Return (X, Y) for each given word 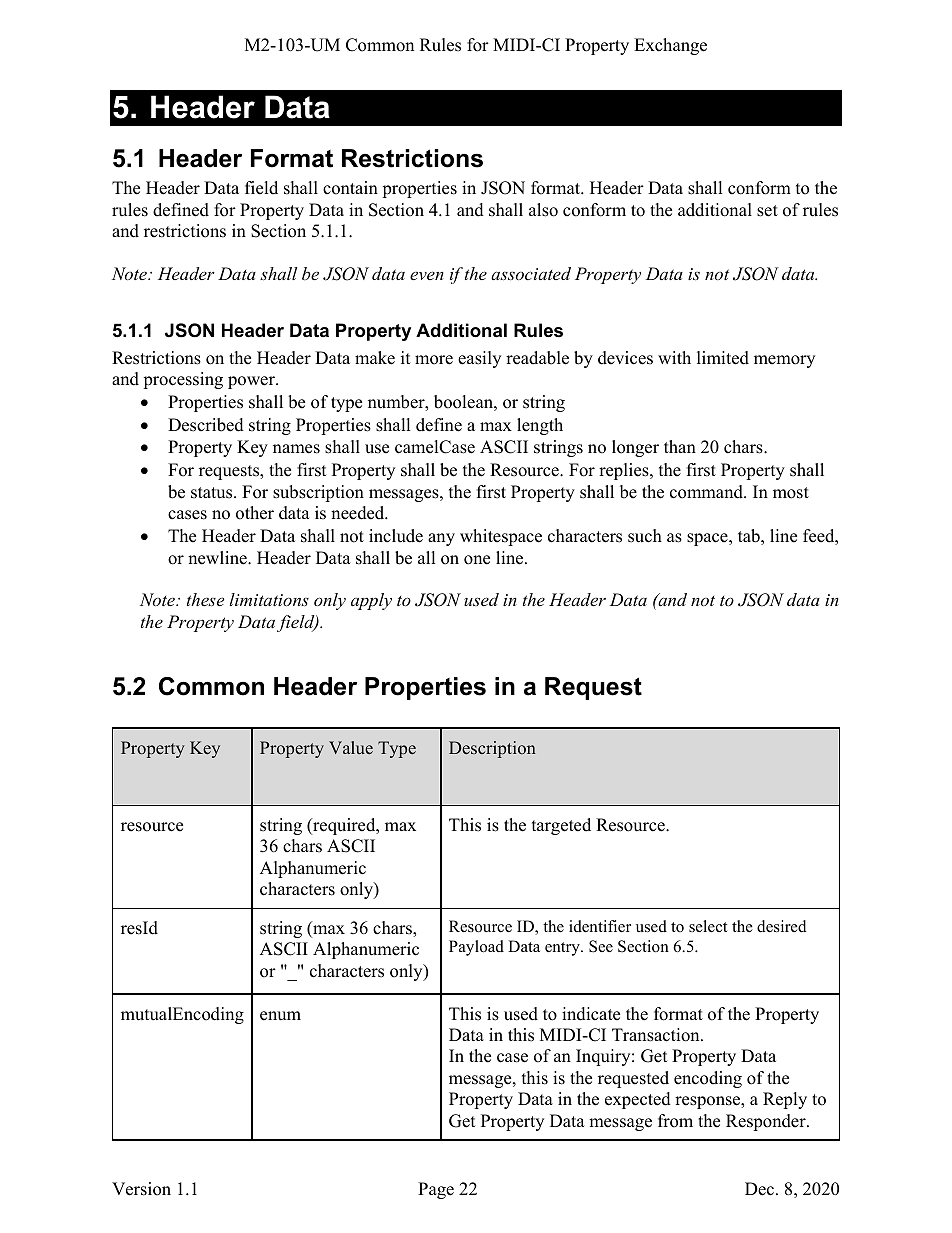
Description (492, 749)
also (543, 210)
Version (141, 1189)
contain (350, 188)
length (540, 426)
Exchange (670, 46)
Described (206, 425)
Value (351, 748)
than (680, 446)
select (708, 926)
